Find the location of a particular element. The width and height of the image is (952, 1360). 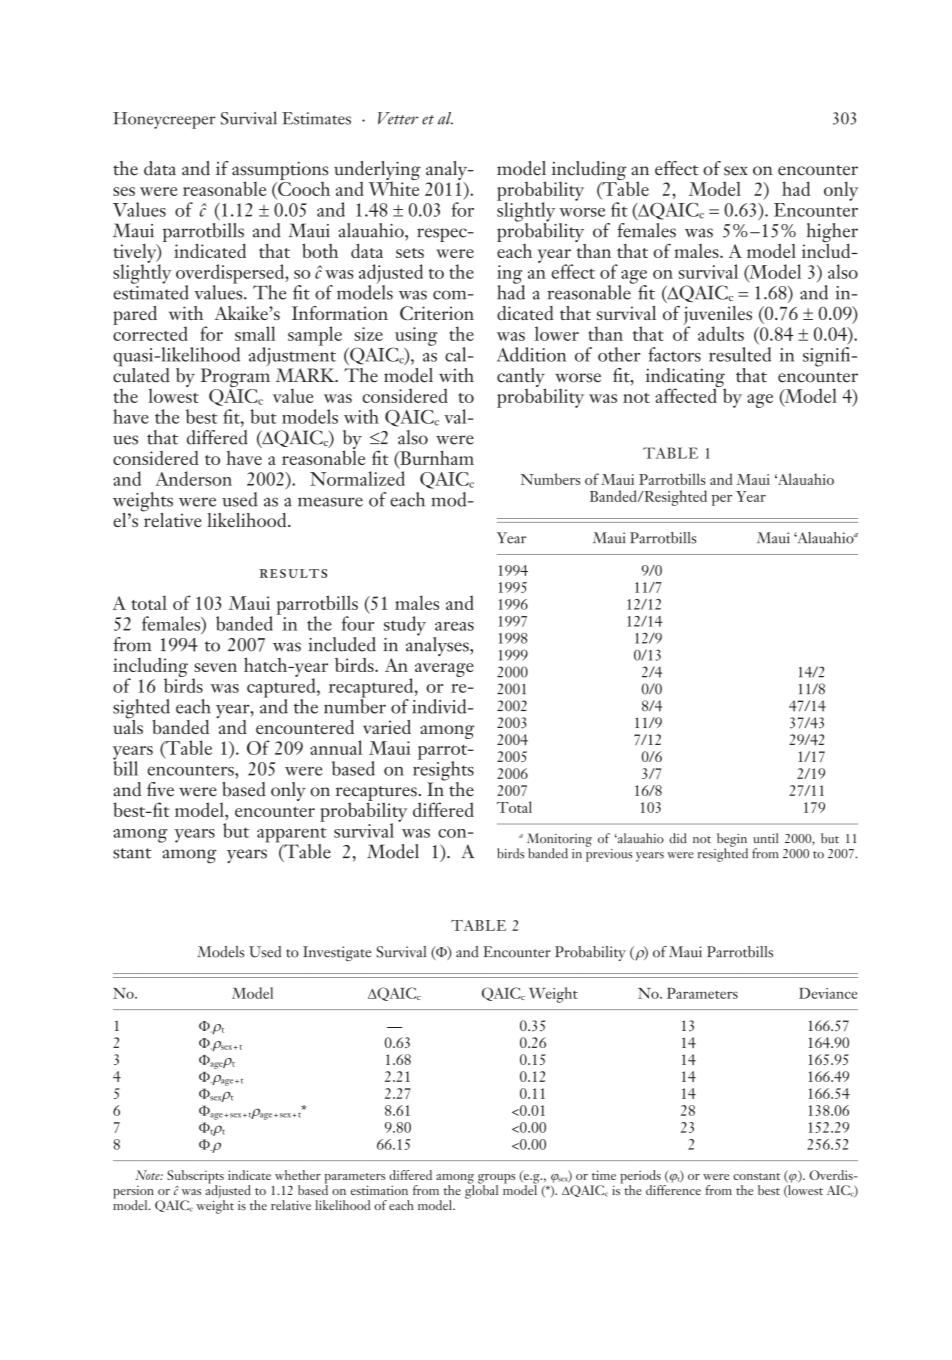

White is located at coordinates (393, 187).
